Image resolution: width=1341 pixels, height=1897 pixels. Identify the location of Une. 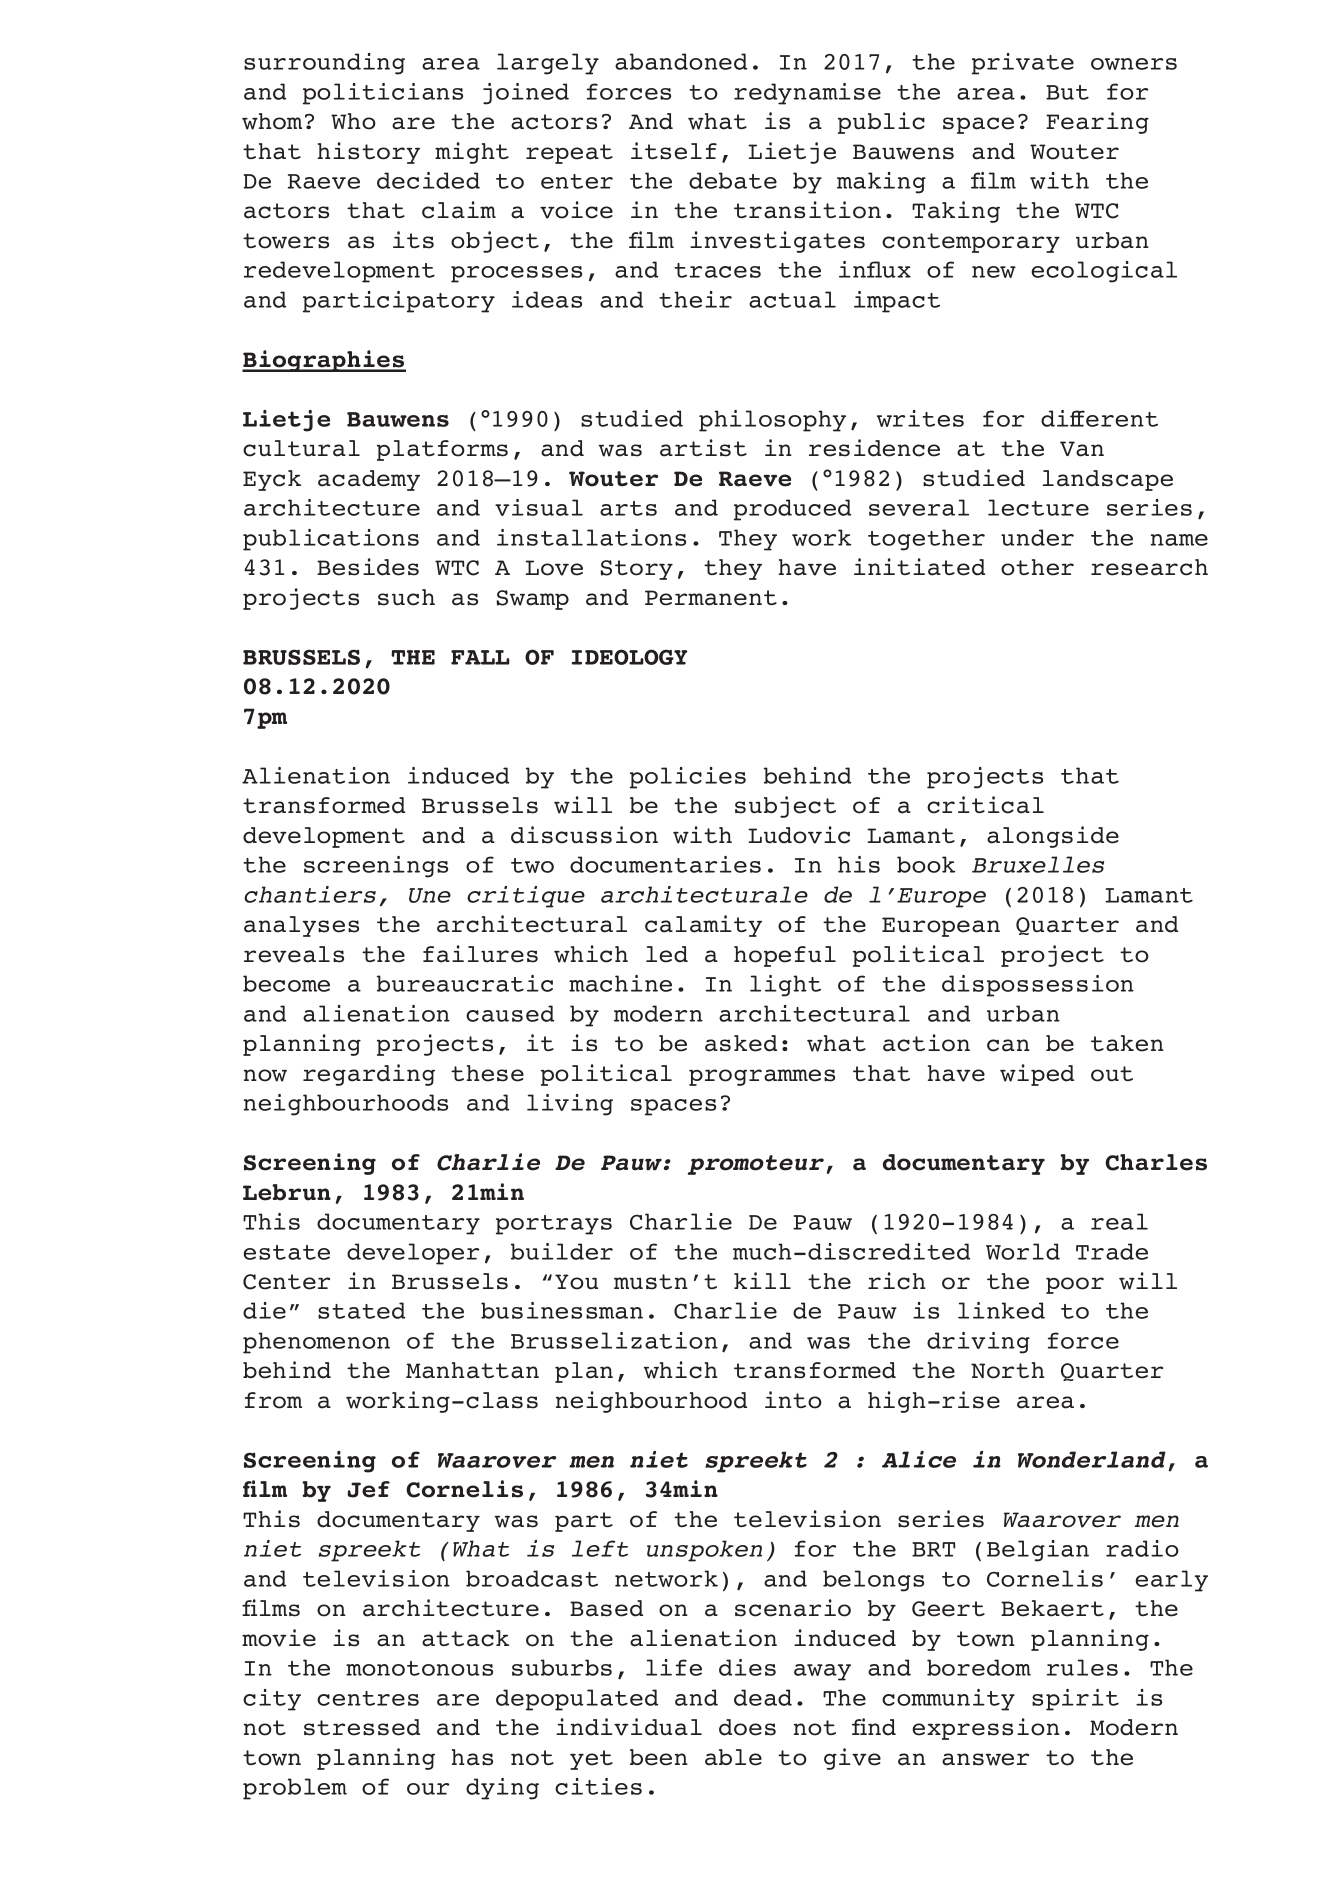
(430, 895).
